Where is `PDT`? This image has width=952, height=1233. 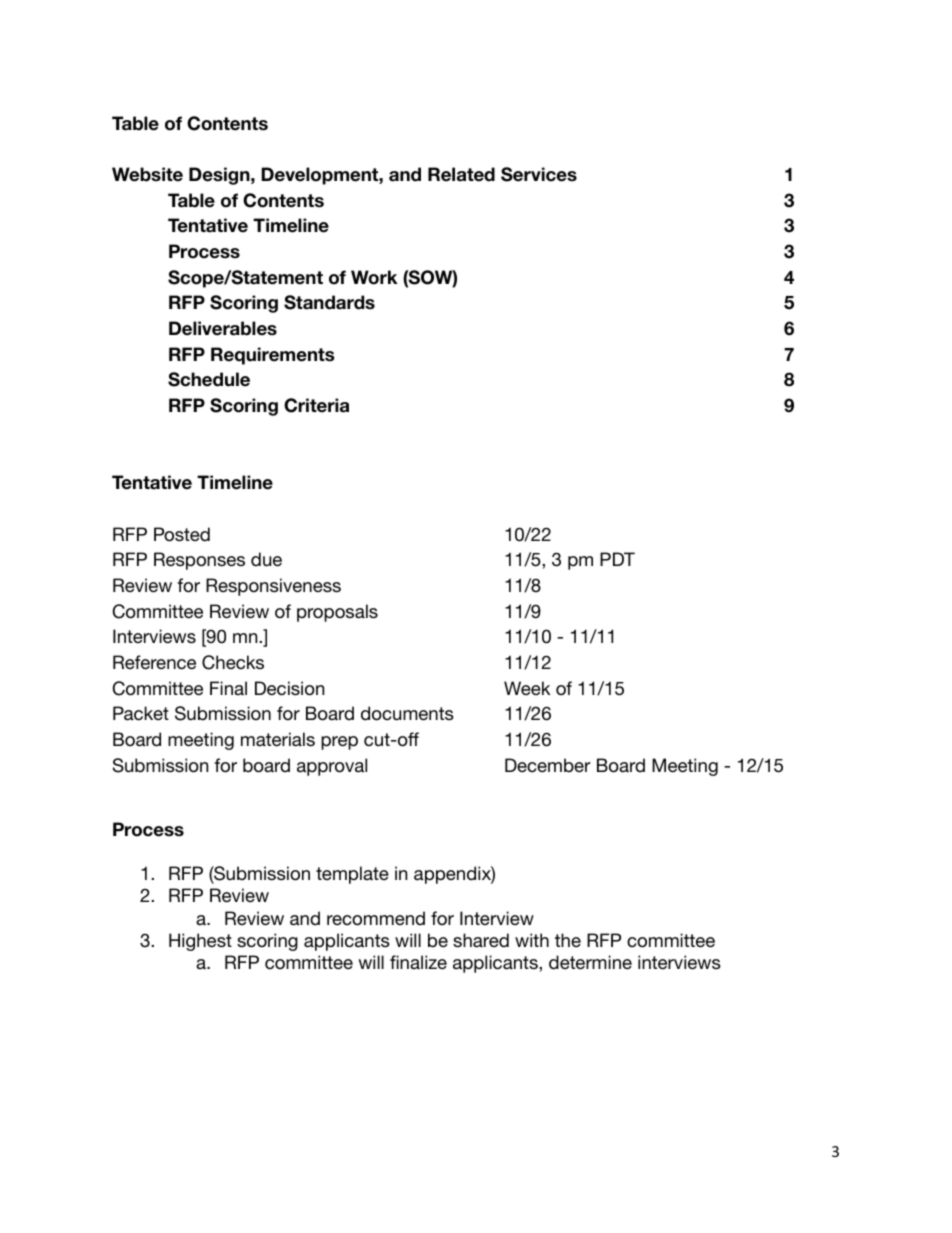
PDT is located at coordinates (617, 559).
